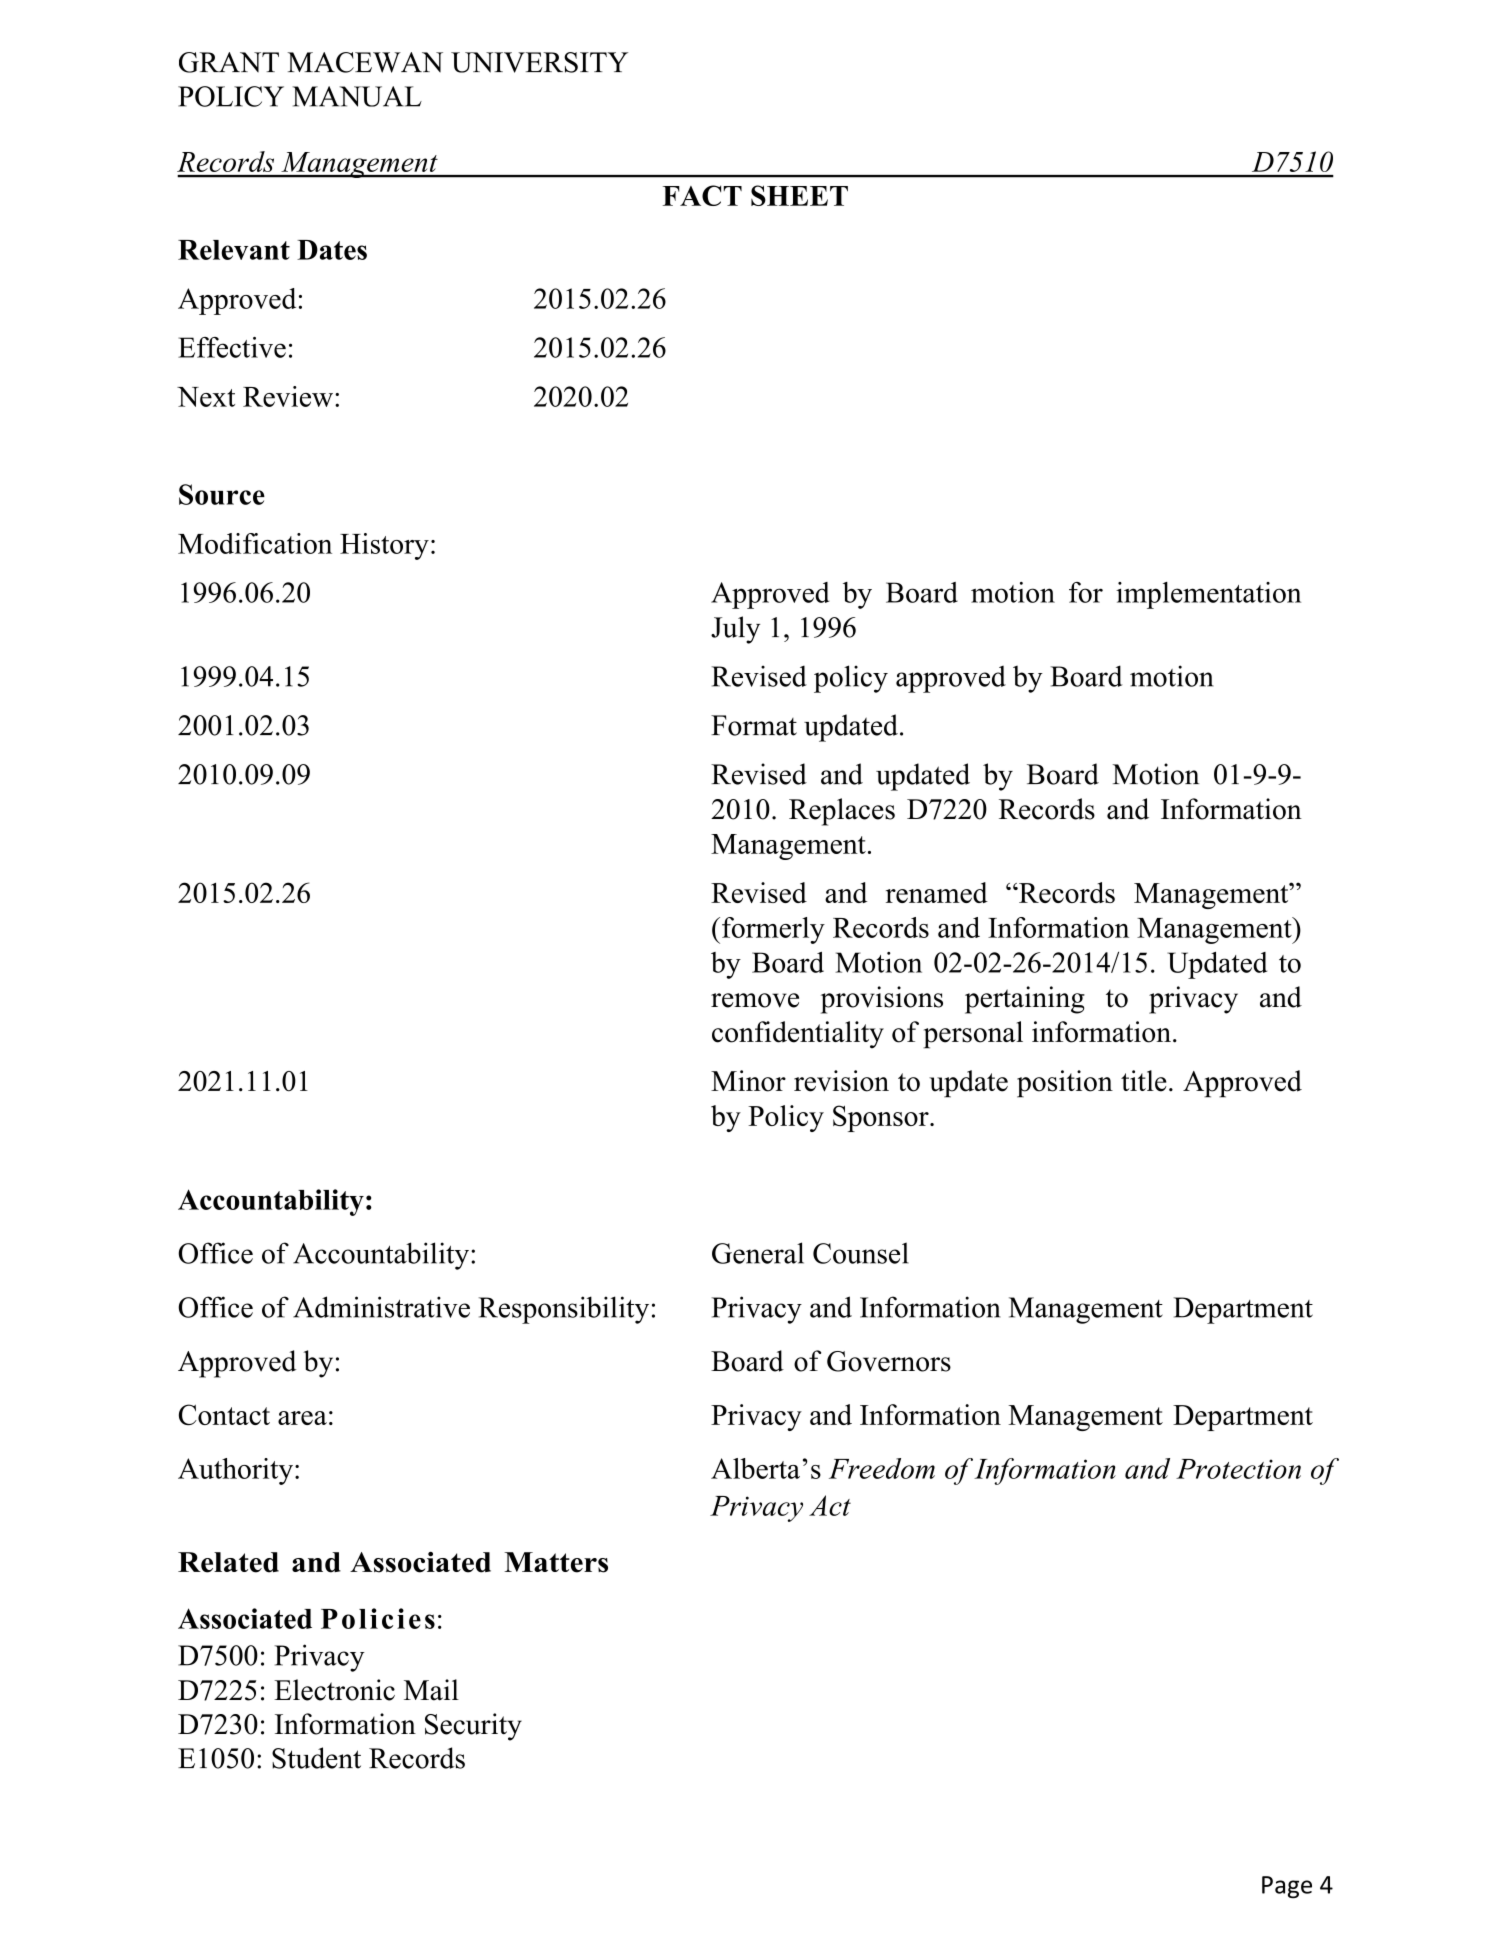 The width and height of the page is (1511, 1956). What do you see at coordinates (735, 630) in the page?
I see `July` at bounding box center [735, 630].
